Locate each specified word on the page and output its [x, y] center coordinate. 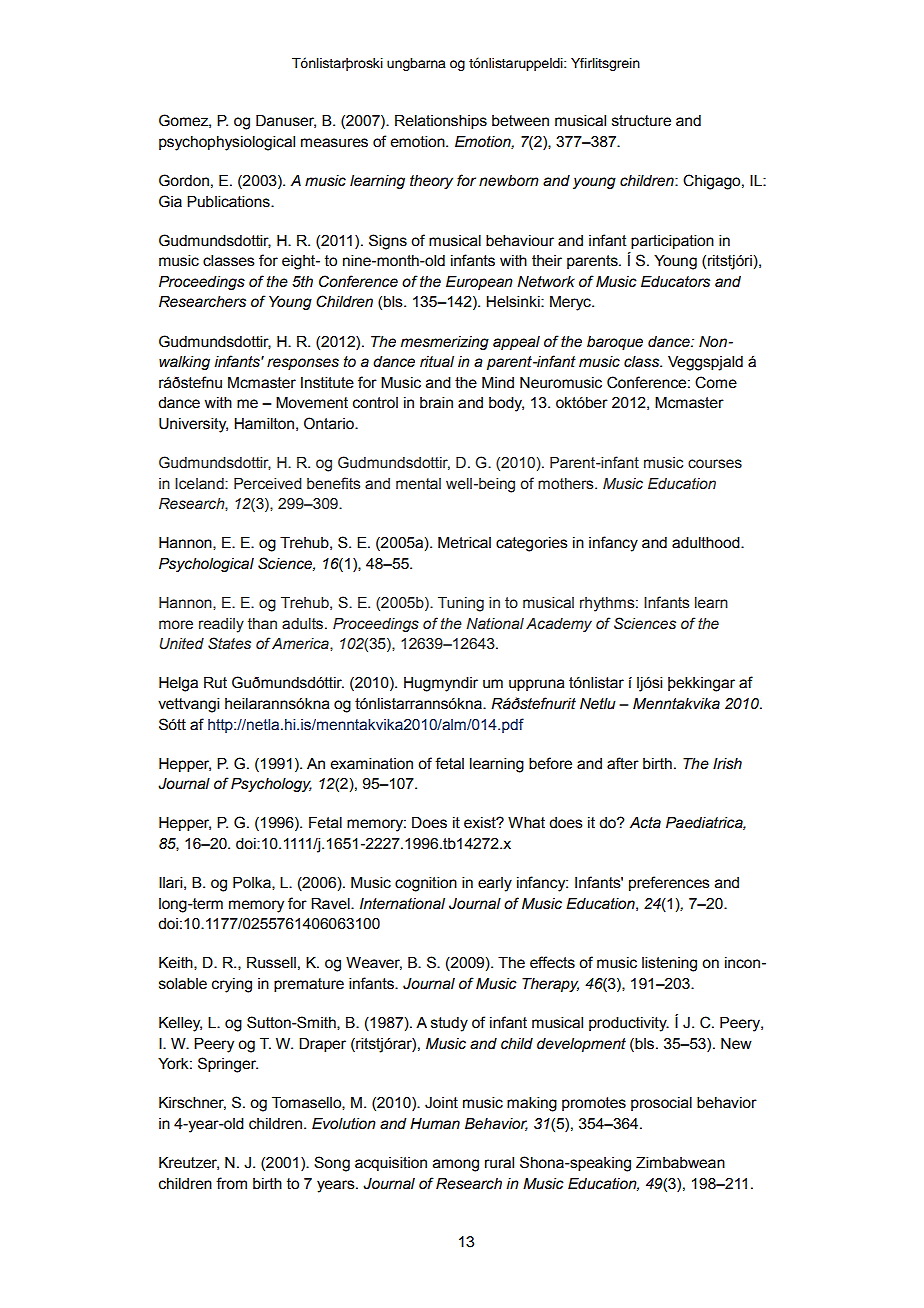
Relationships [441, 122]
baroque [615, 343]
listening [669, 964]
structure [641, 121]
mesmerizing [445, 343]
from [231, 1183]
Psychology [271, 785]
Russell [271, 963]
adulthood [707, 543]
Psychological [206, 565]
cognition [426, 884]
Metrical [464, 543]
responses [303, 364]
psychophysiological [227, 143]
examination [372, 764]
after [623, 763]
